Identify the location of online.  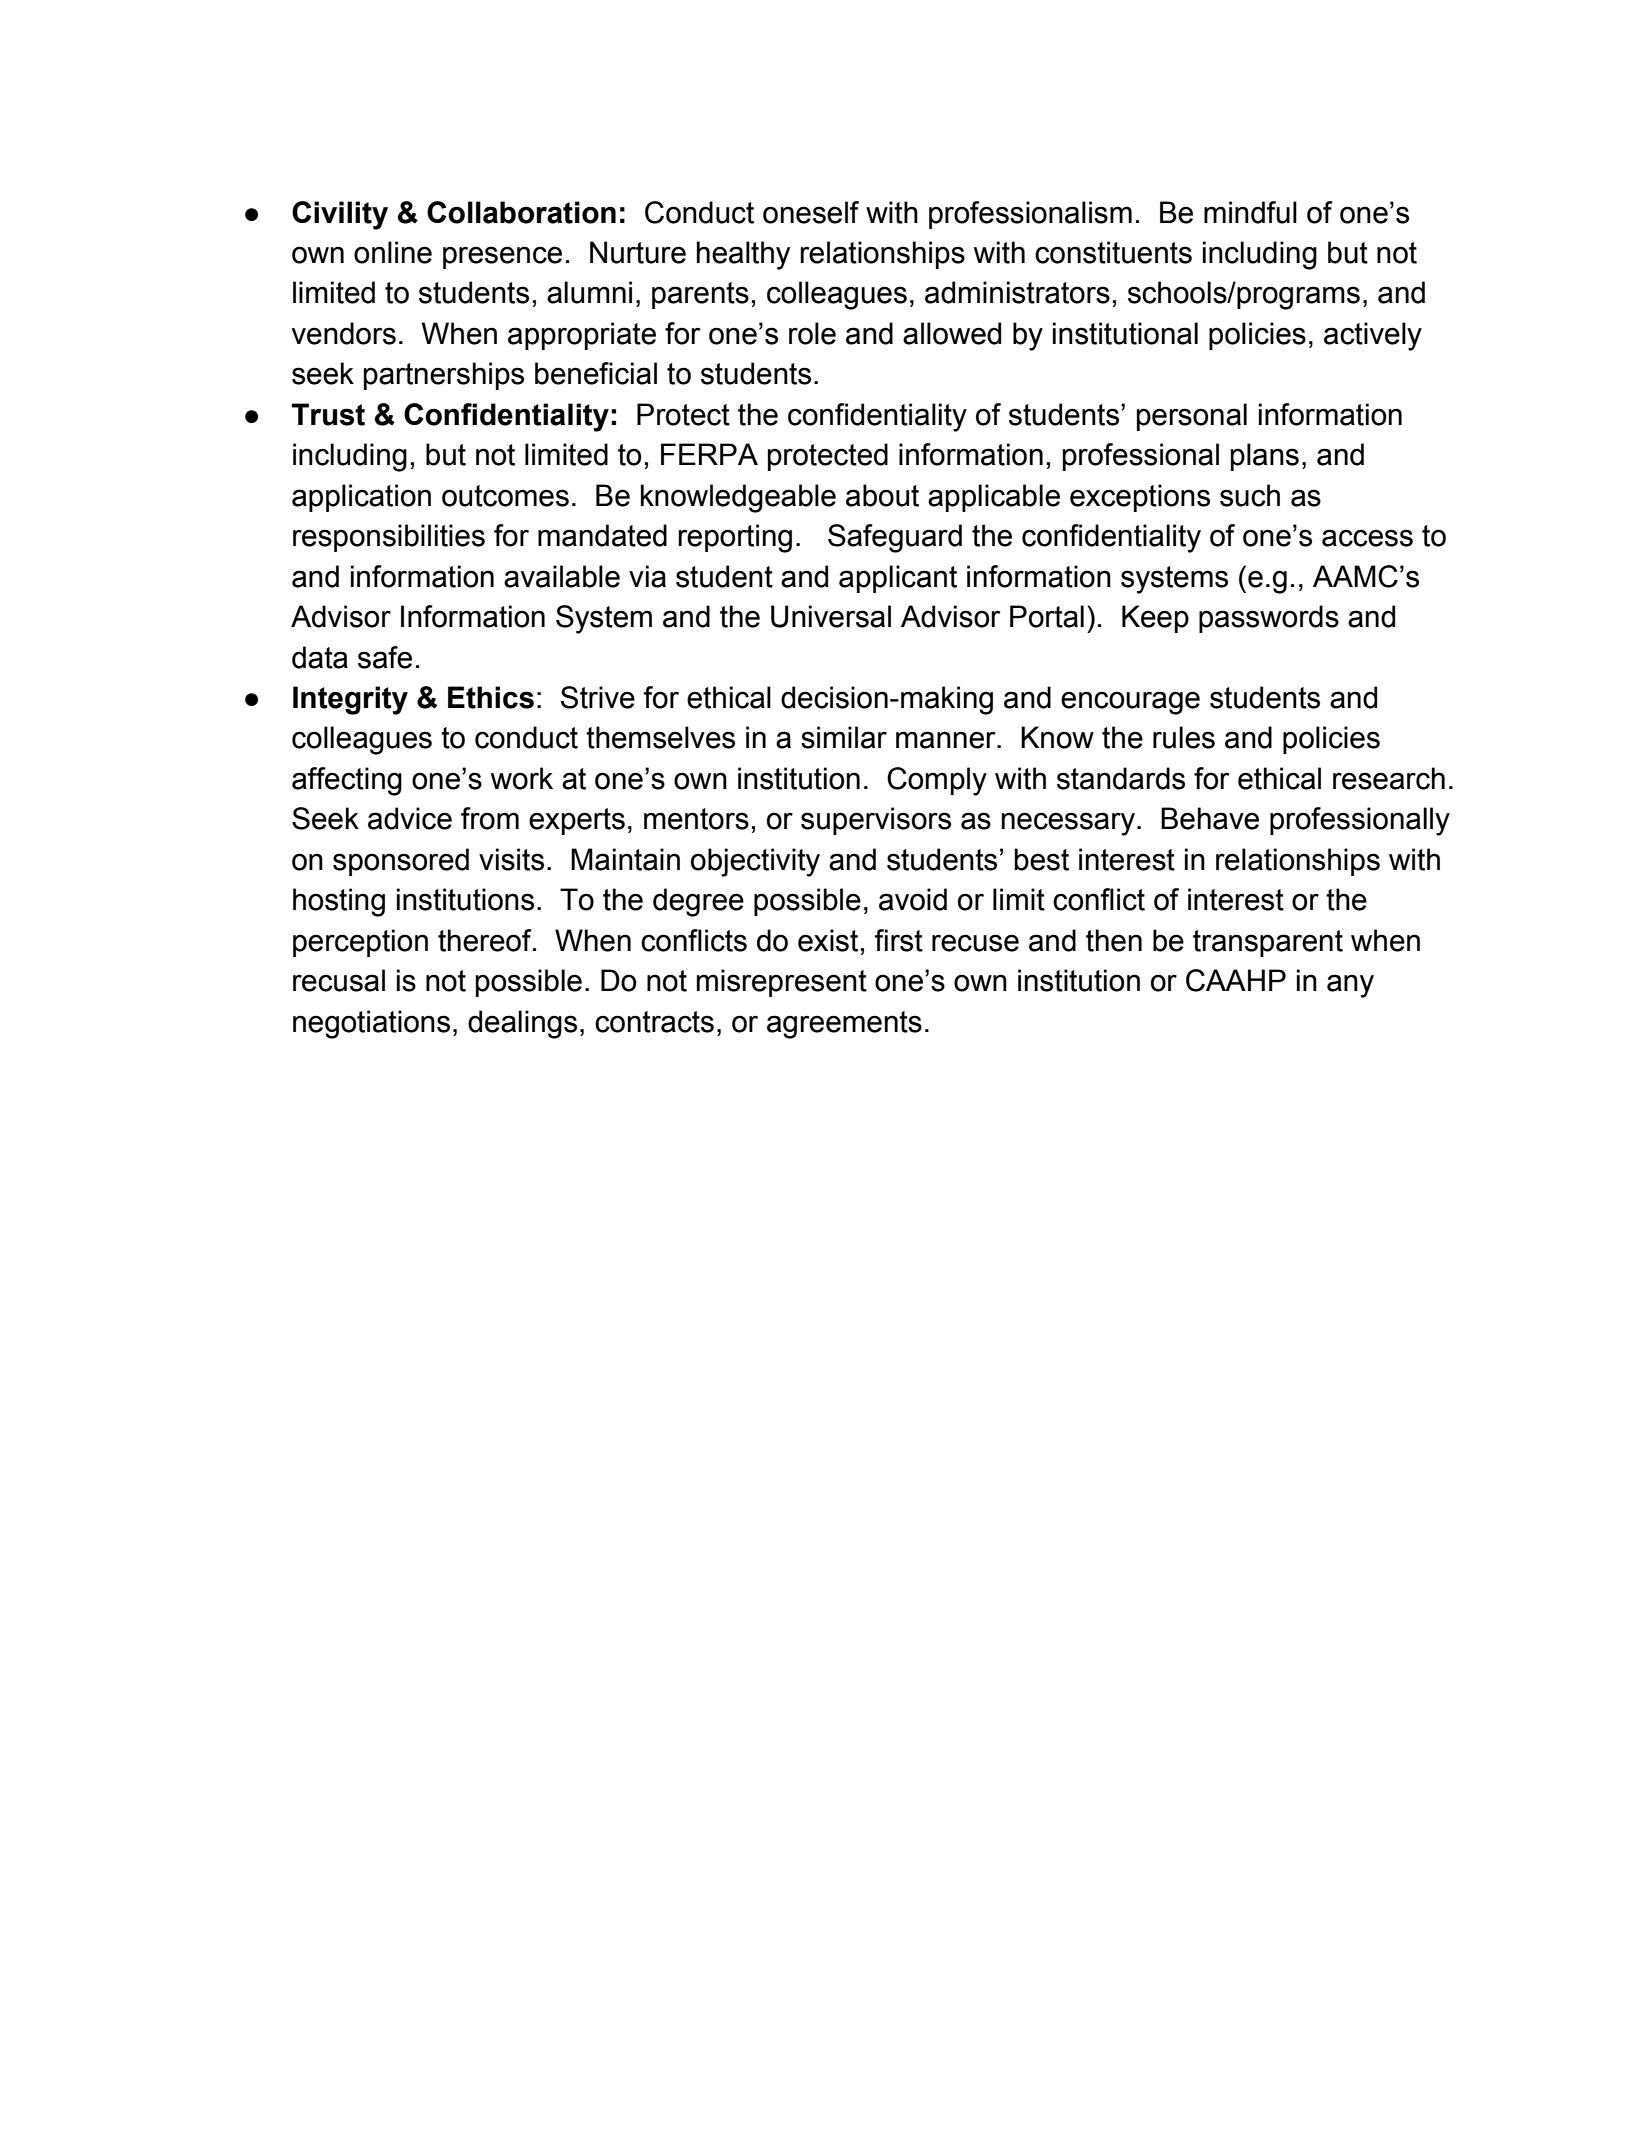
(393, 252).
